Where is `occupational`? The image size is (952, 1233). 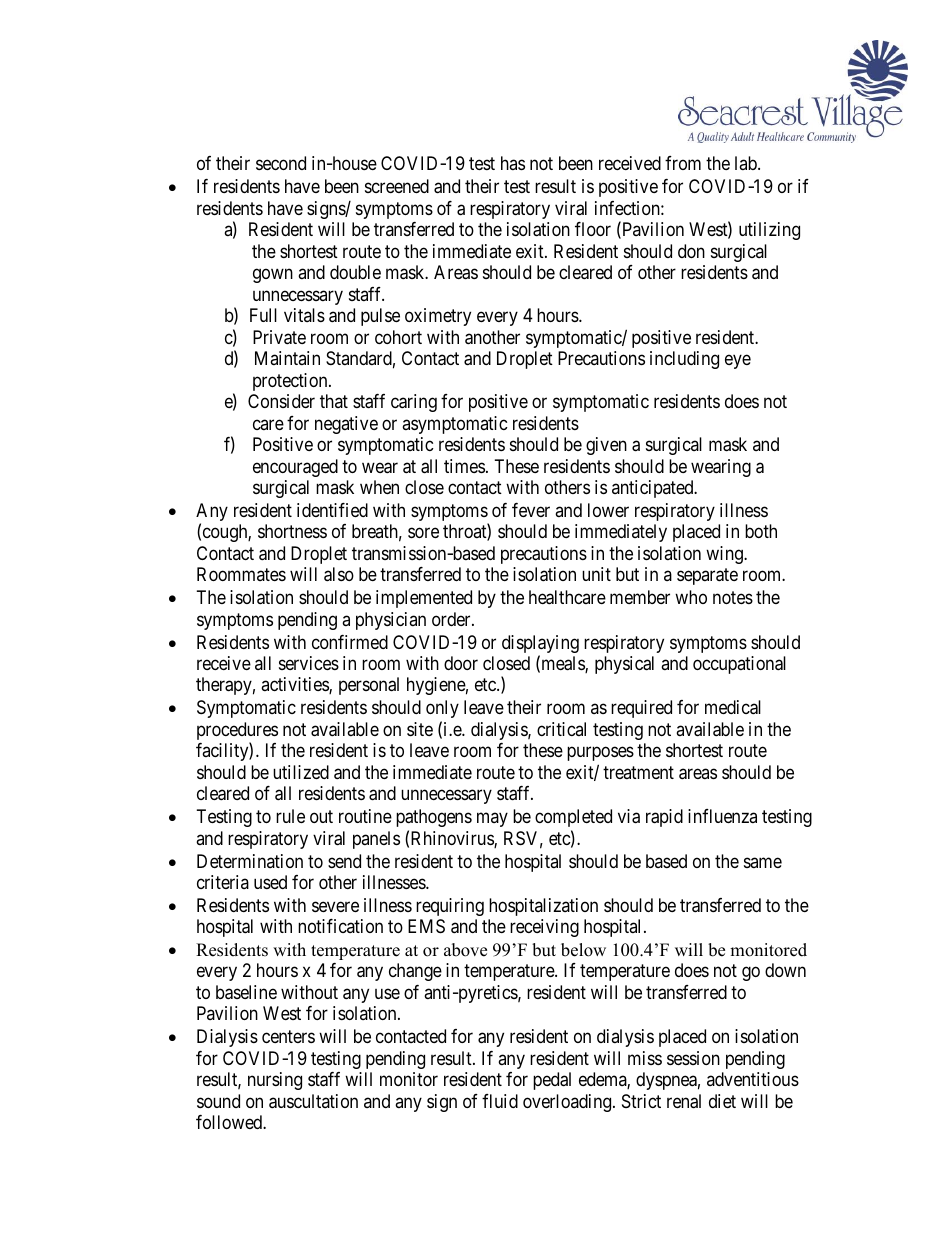
occupational is located at coordinates (739, 665).
